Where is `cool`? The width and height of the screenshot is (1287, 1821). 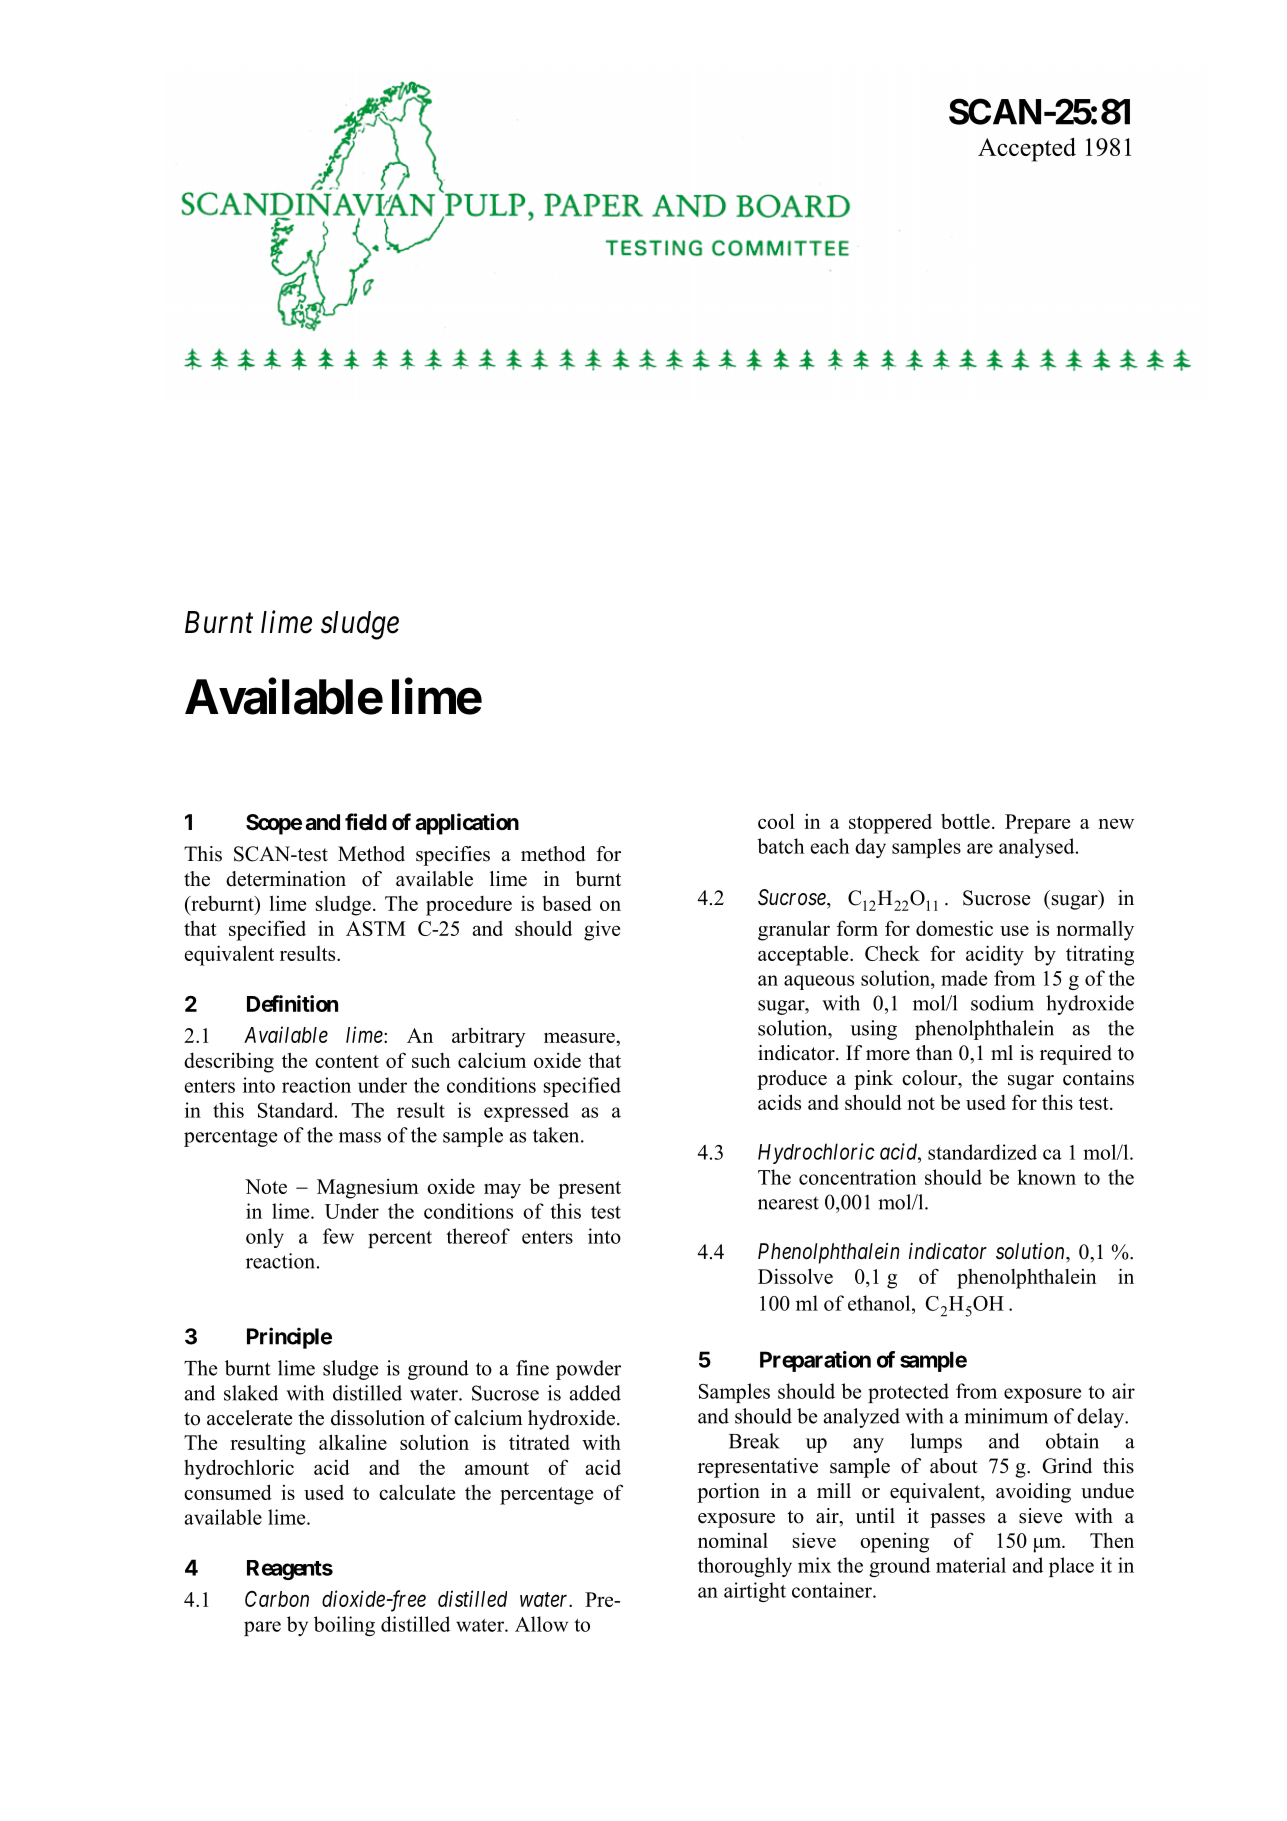 cool is located at coordinates (776, 821).
